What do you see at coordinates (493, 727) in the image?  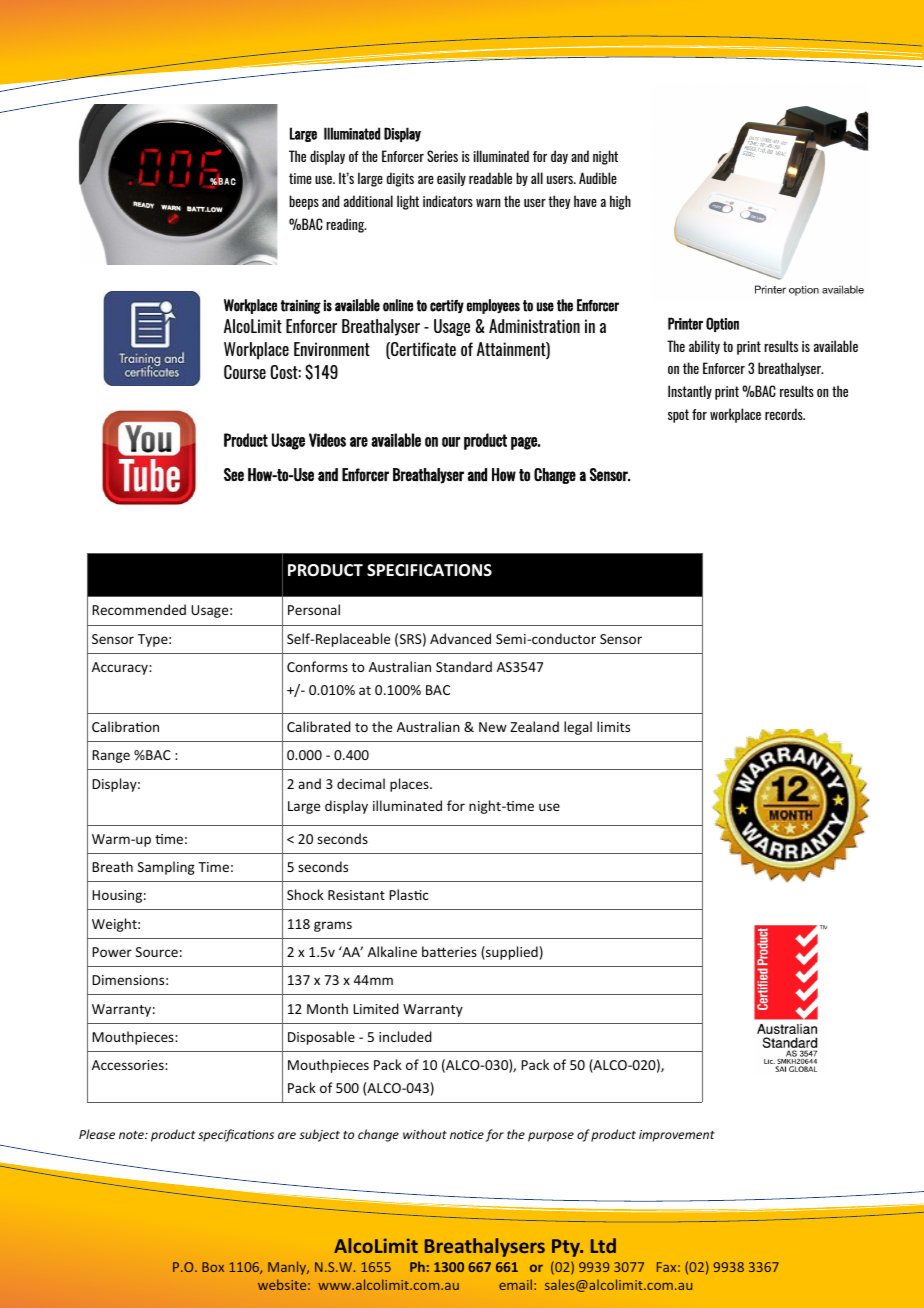 I see `New` at bounding box center [493, 727].
